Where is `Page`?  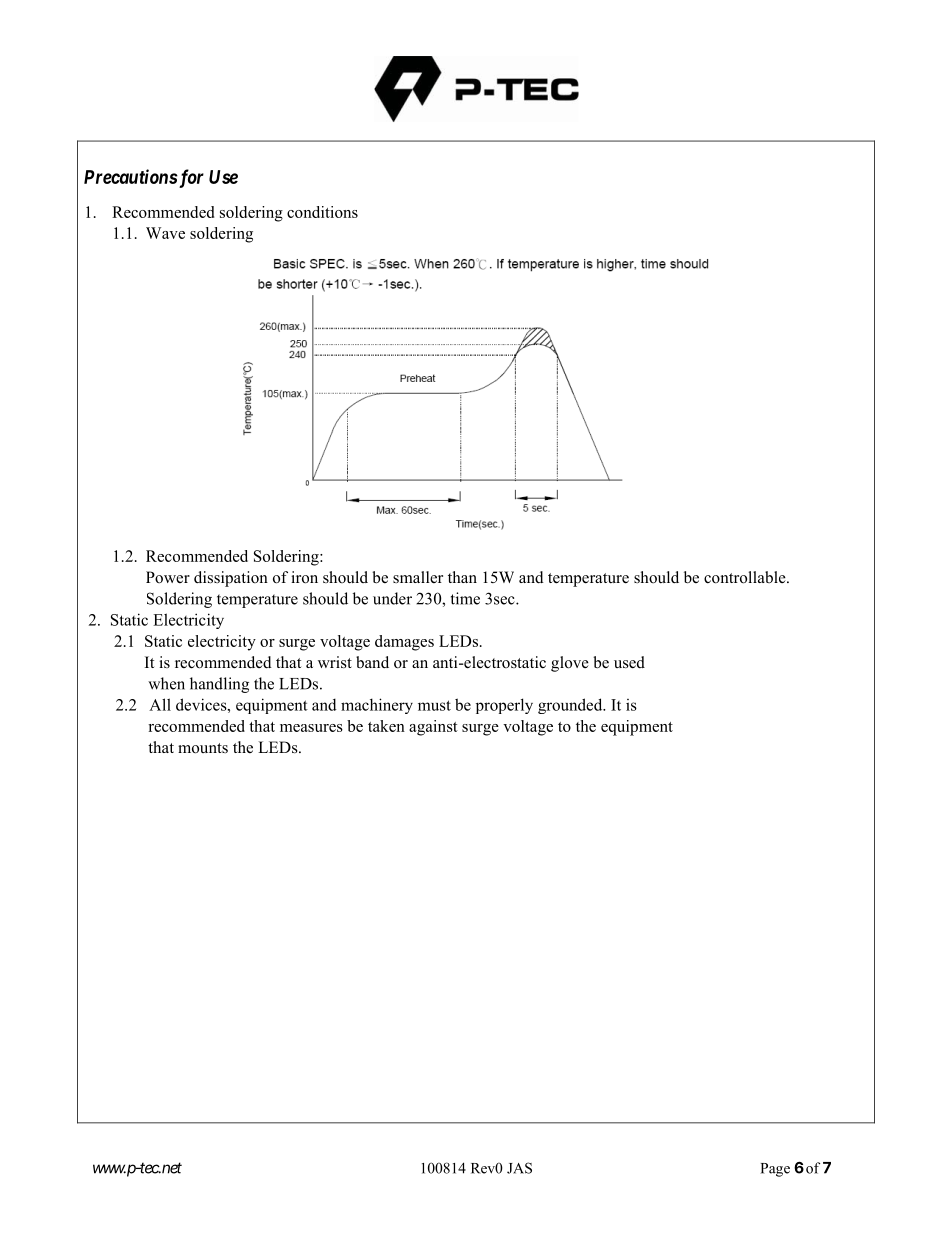
Page is located at coordinates (775, 1170).
